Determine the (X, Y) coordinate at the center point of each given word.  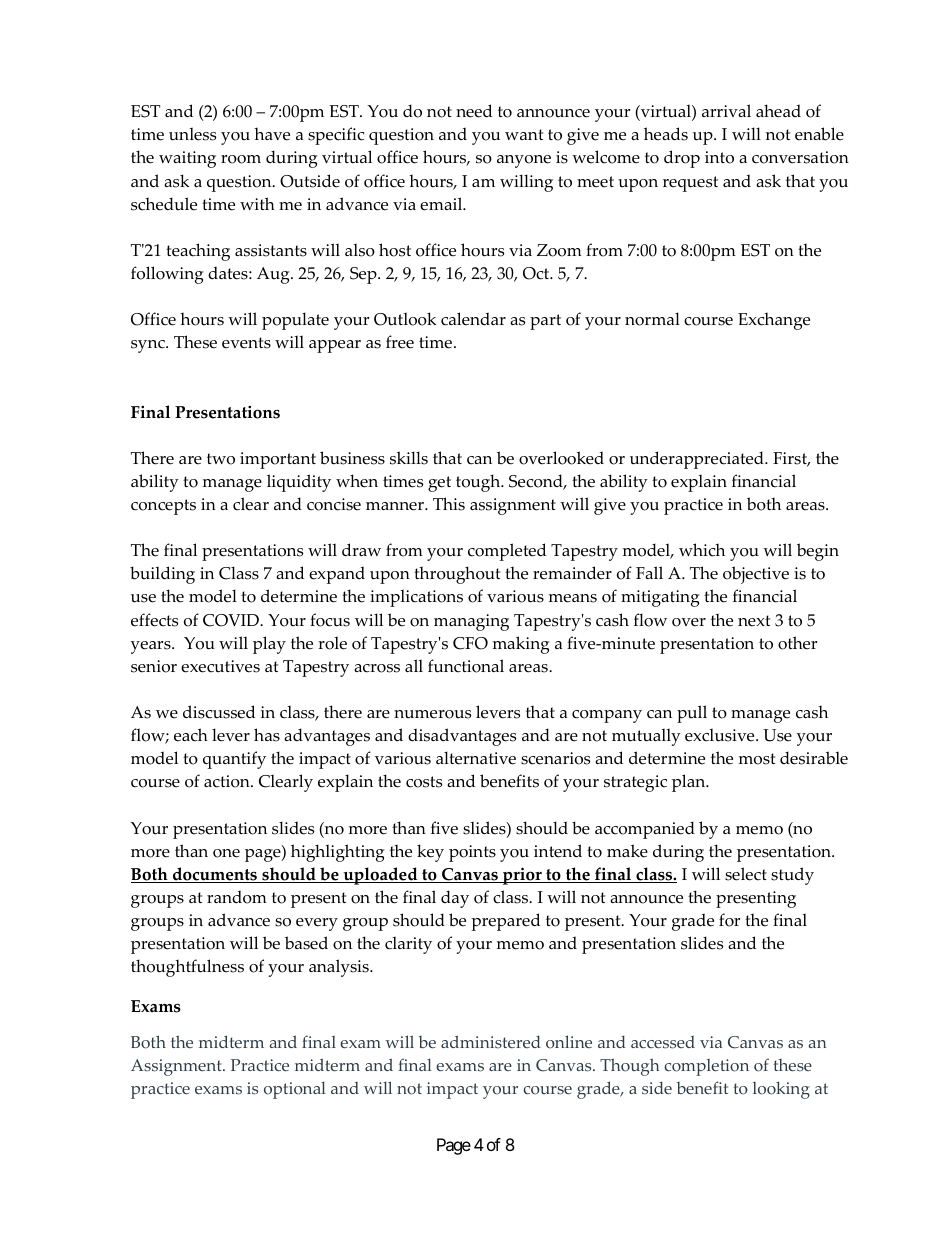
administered (491, 1042)
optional (295, 1090)
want (524, 134)
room (241, 159)
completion (706, 1067)
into (719, 157)
